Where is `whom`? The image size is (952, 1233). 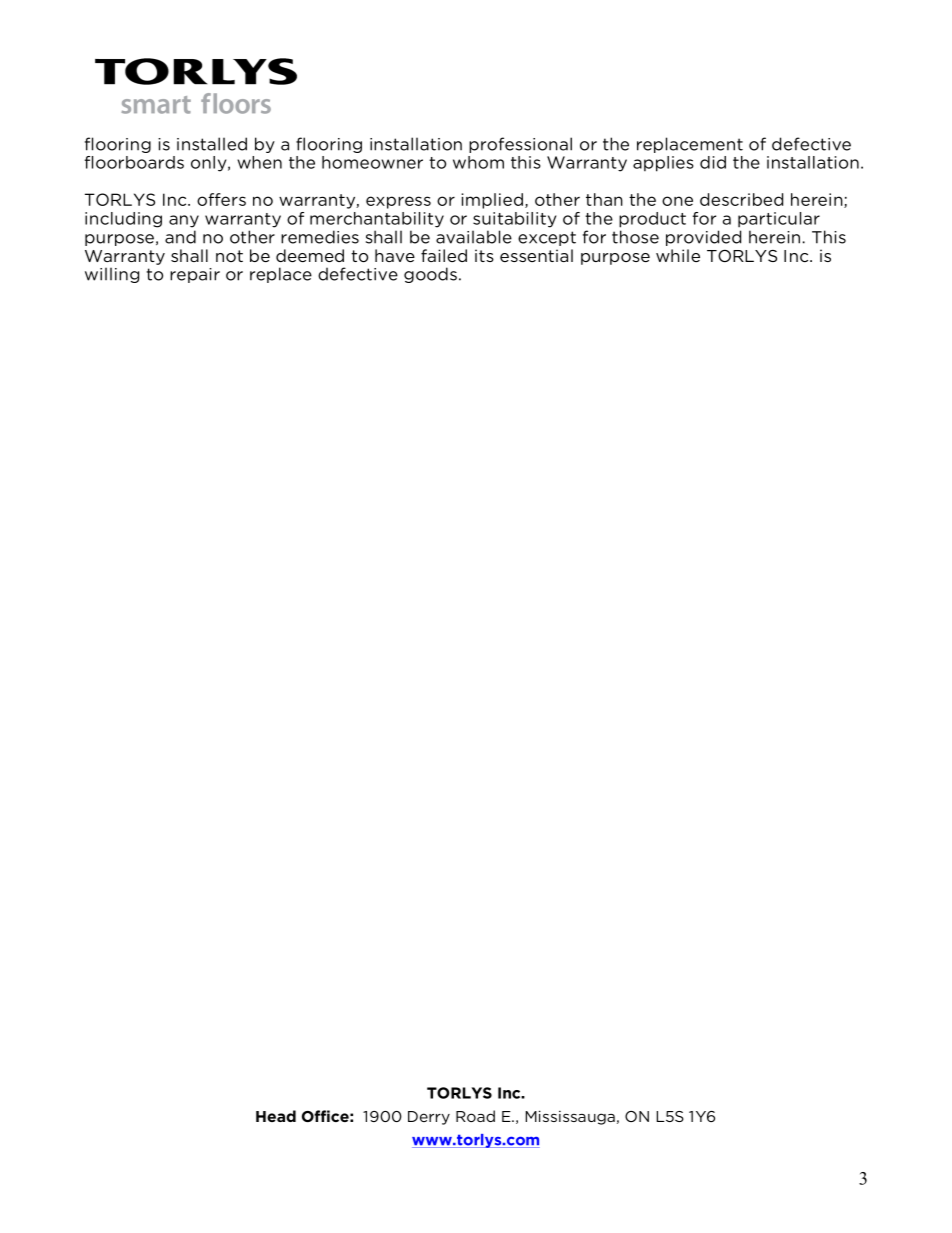
whom is located at coordinates (478, 162).
